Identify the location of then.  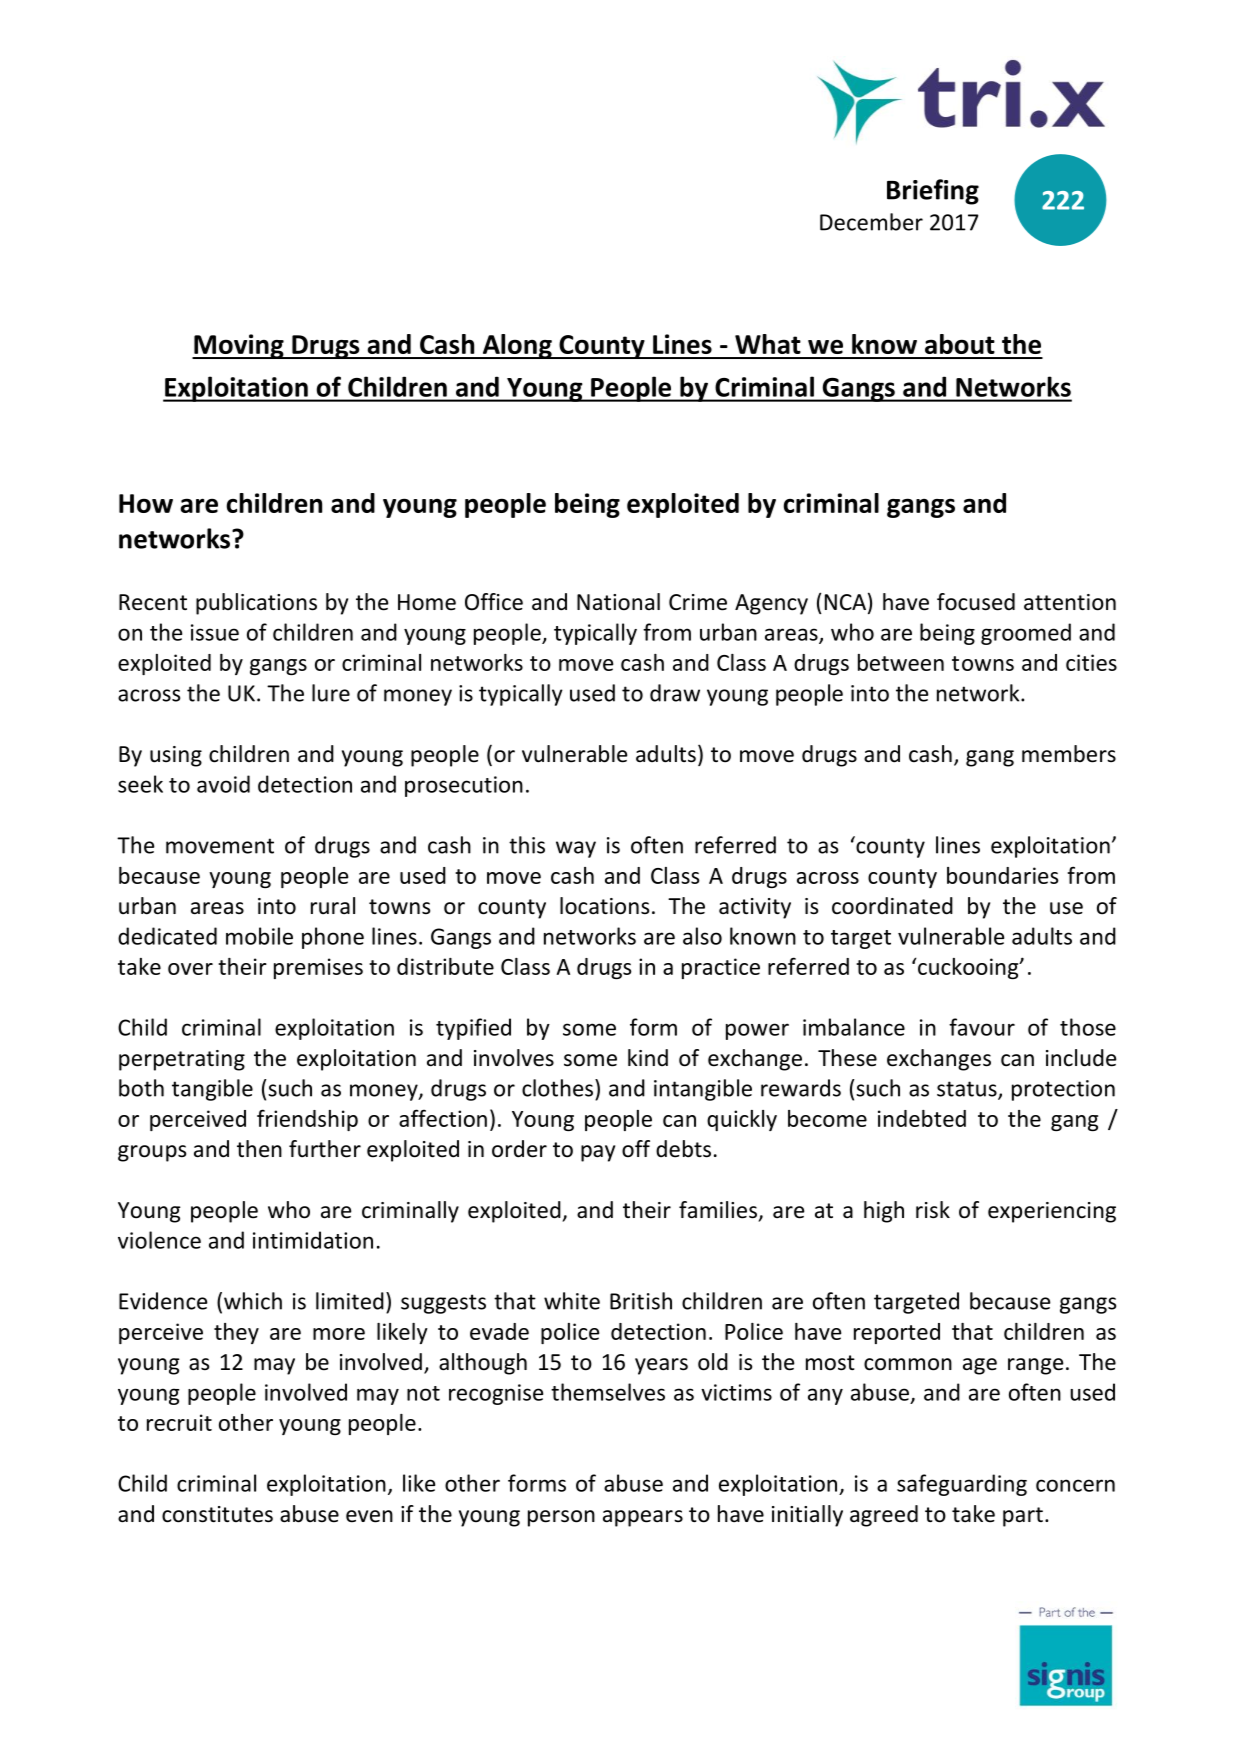
(259, 1149).
